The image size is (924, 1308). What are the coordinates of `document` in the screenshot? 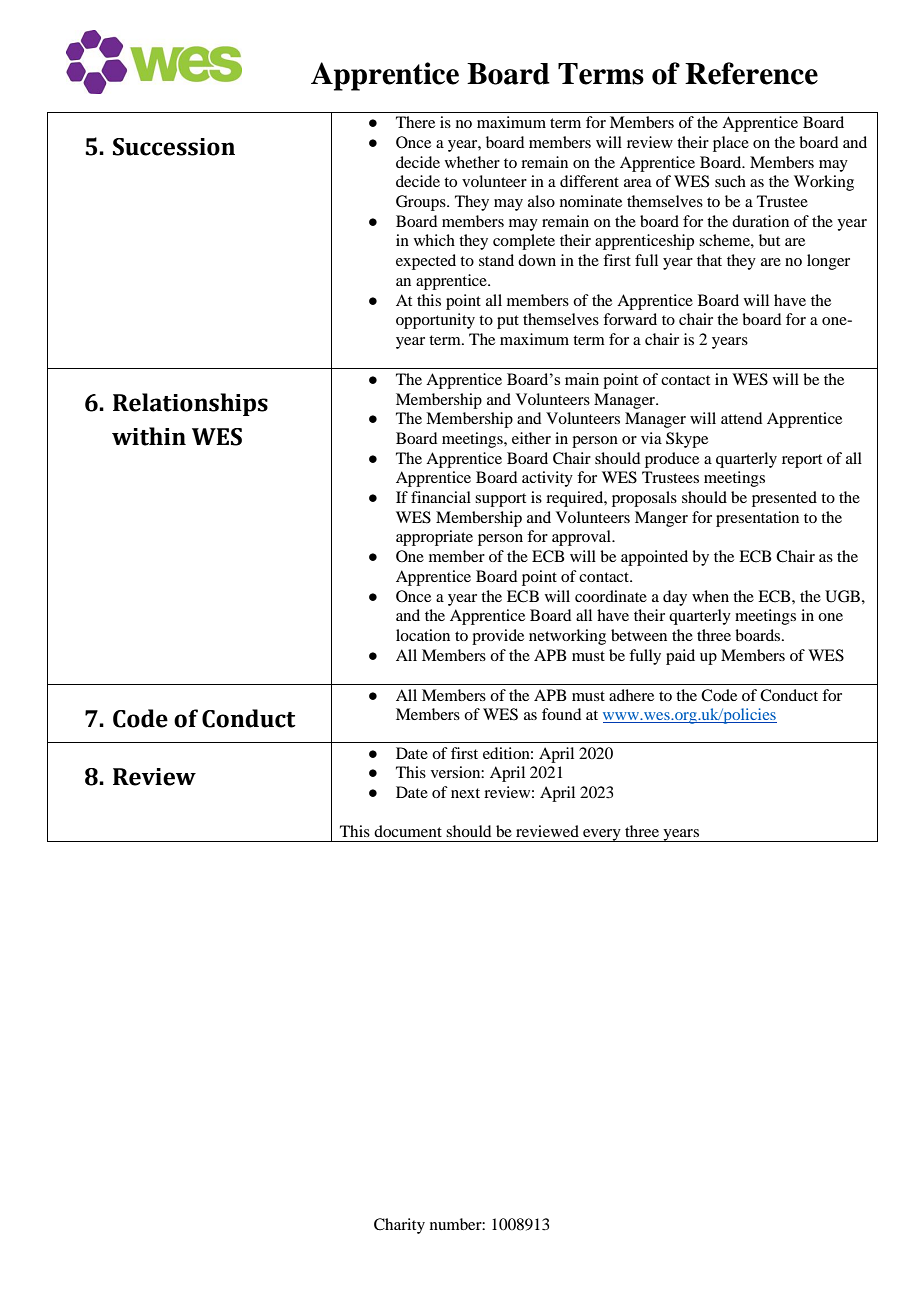 It's located at (408, 831).
